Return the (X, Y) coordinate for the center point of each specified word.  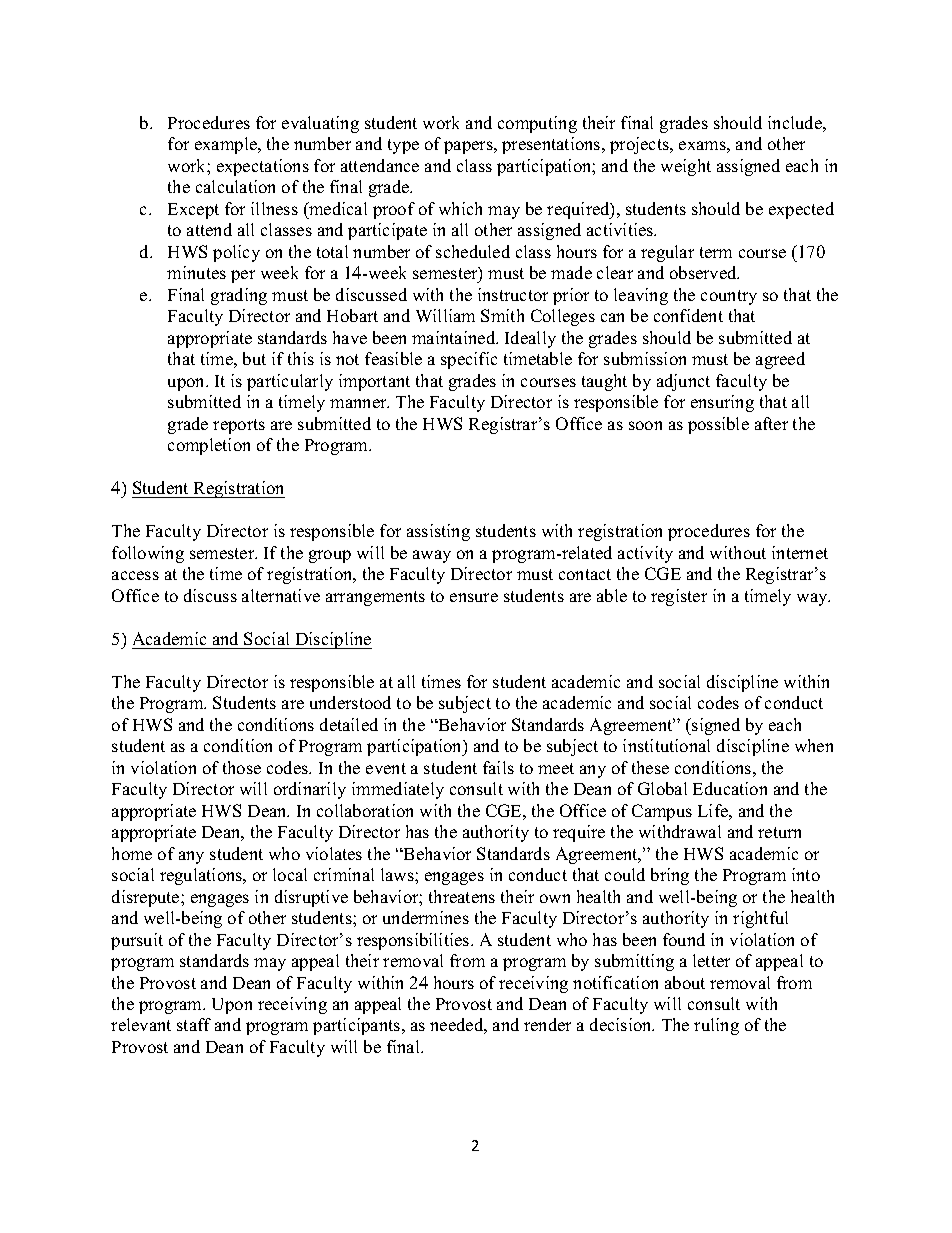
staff (194, 1024)
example (227, 145)
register (679, 597)
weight (686, 167)
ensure (474, 597)
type (403, 146)
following (148, 554)
